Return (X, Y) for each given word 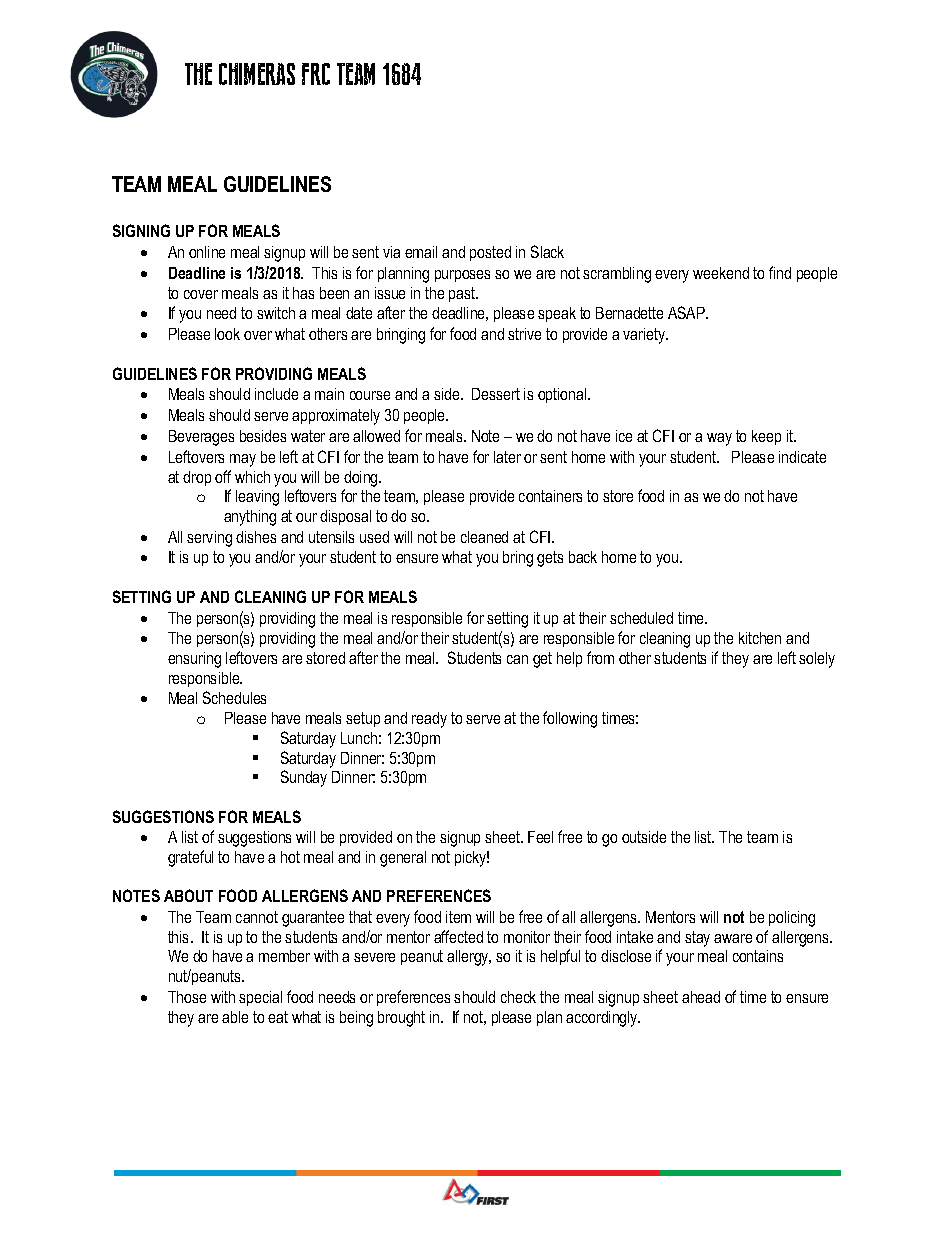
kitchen (760, 638)
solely (817, 660)
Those (187, 997)
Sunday (304, 778)
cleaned (484, 537)
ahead (701, 997)
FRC (316, 74)
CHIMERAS (257, 74)
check (518, 997)
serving (209, 539)
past (463, 294)
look (227, 334)
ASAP (688, 312)
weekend (721, 273)
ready (429, 720)
